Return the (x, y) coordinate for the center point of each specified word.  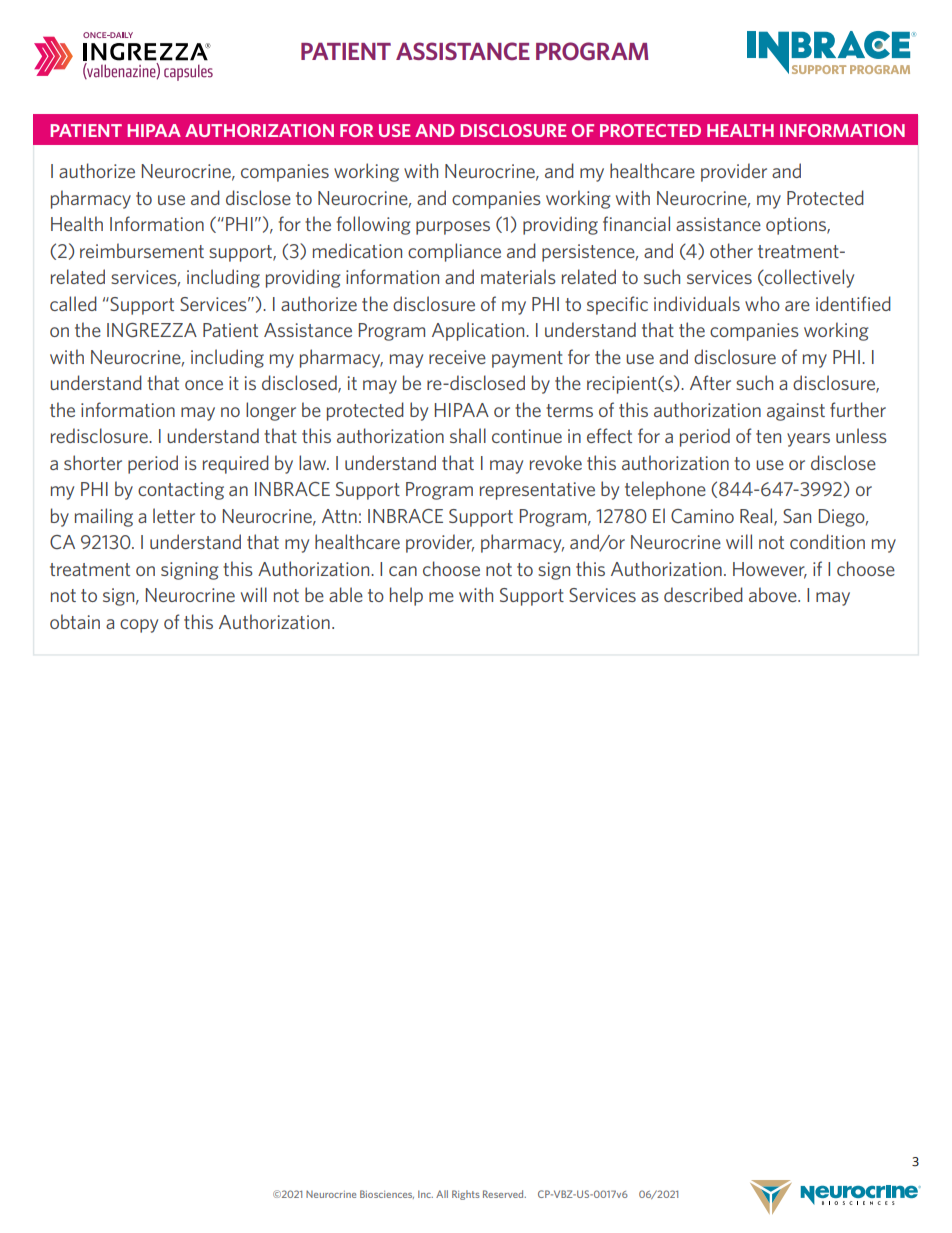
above (774, 594)
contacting (181, 491)
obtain (75, 621)
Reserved (504, 1194)
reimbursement (142, 250)
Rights (466, 1195)
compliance (454, 252)
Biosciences (387, 1194)
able (346, 594)
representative (537, 491)
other (731, 250)
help (406, 596)
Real (757, 516)
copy (139, 626)
